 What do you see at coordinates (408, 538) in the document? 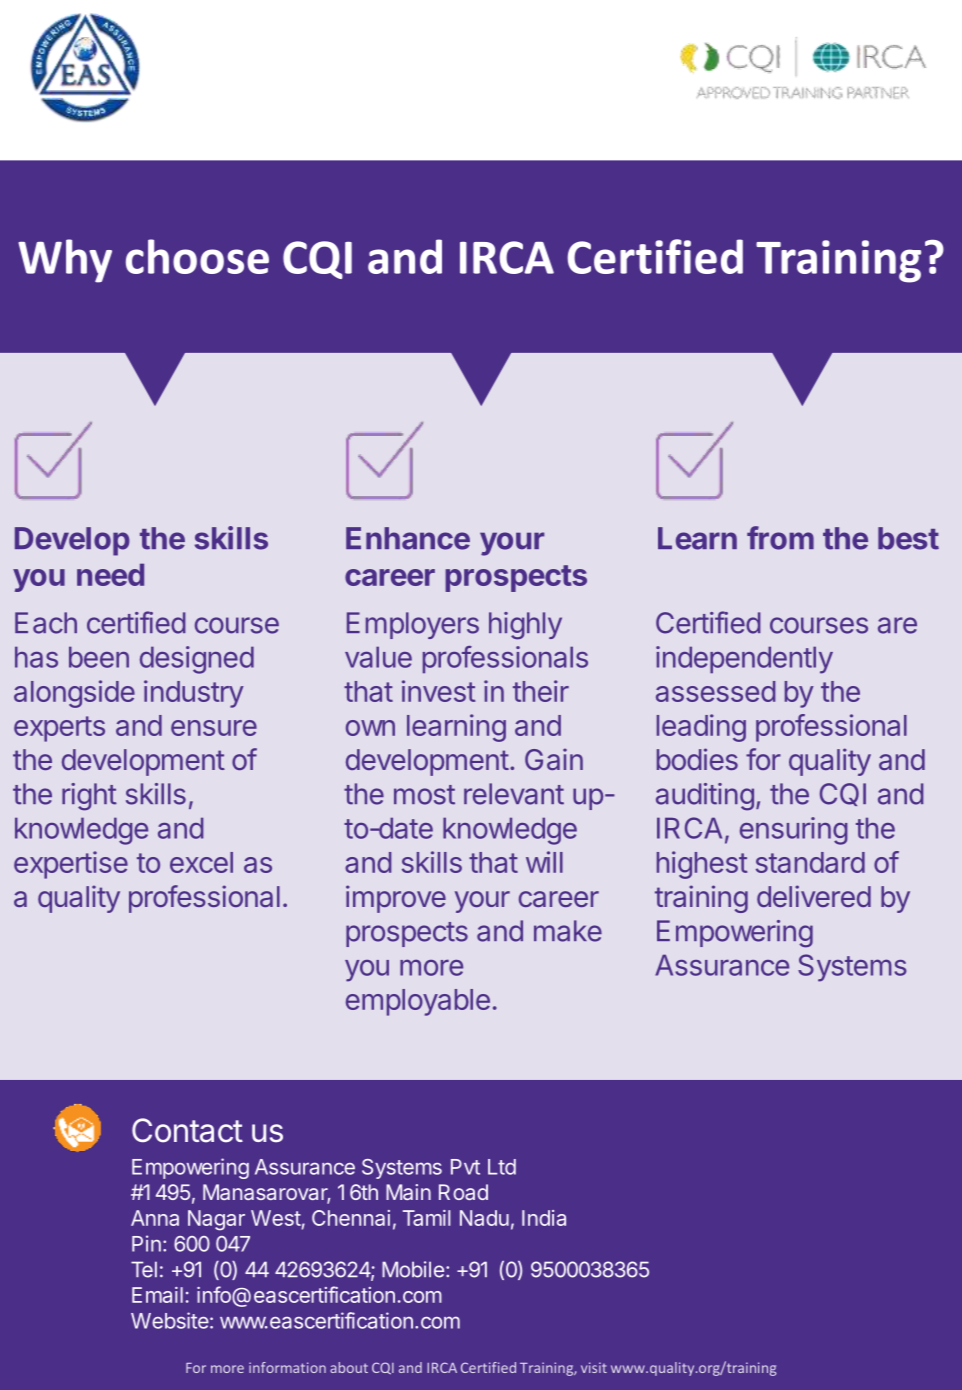
I see `Enhance` at bounding box center [408, 538].
